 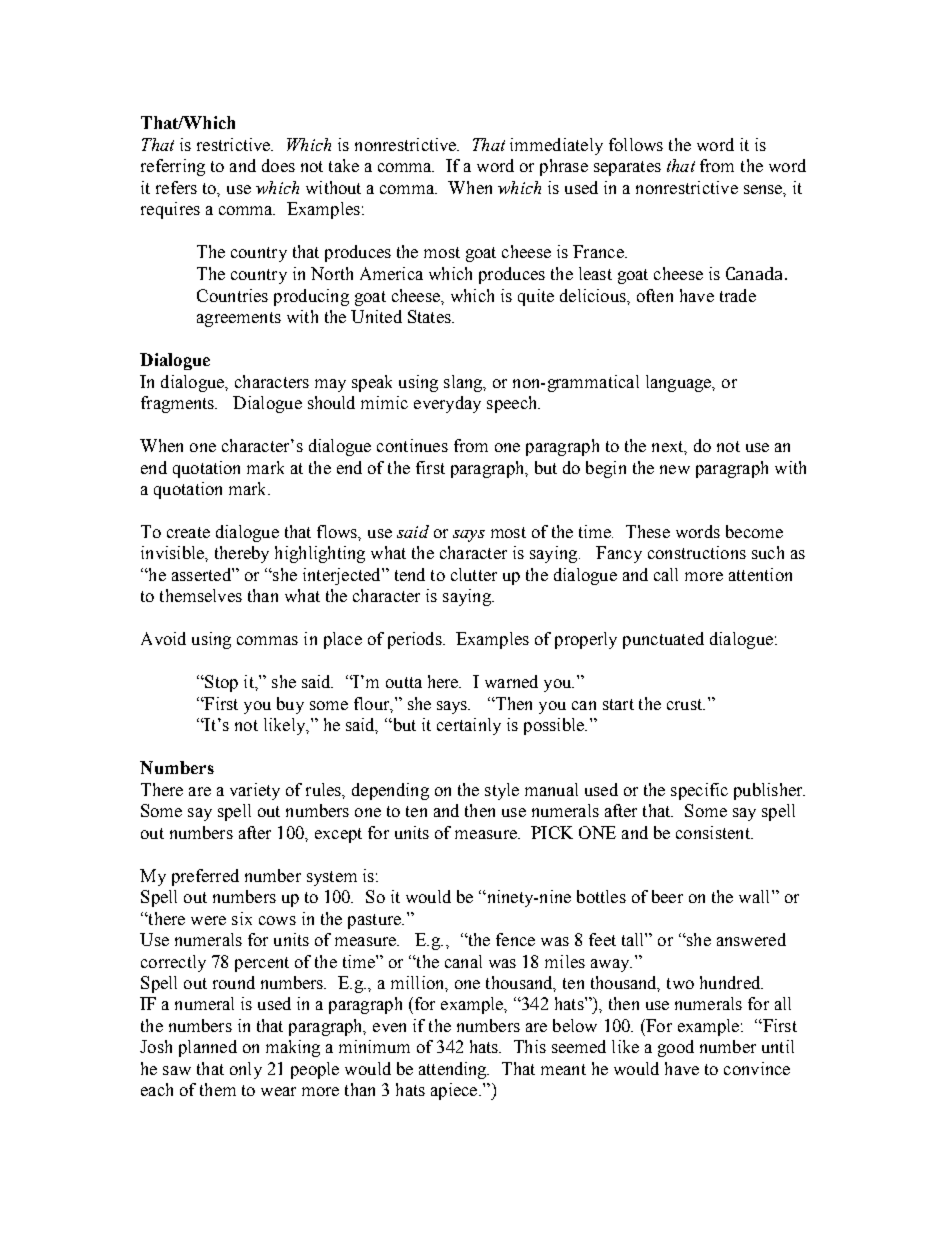 What do you see at coordinates (246, 1070) in the page?
I see `only` at bounding box center [246, 1070].
